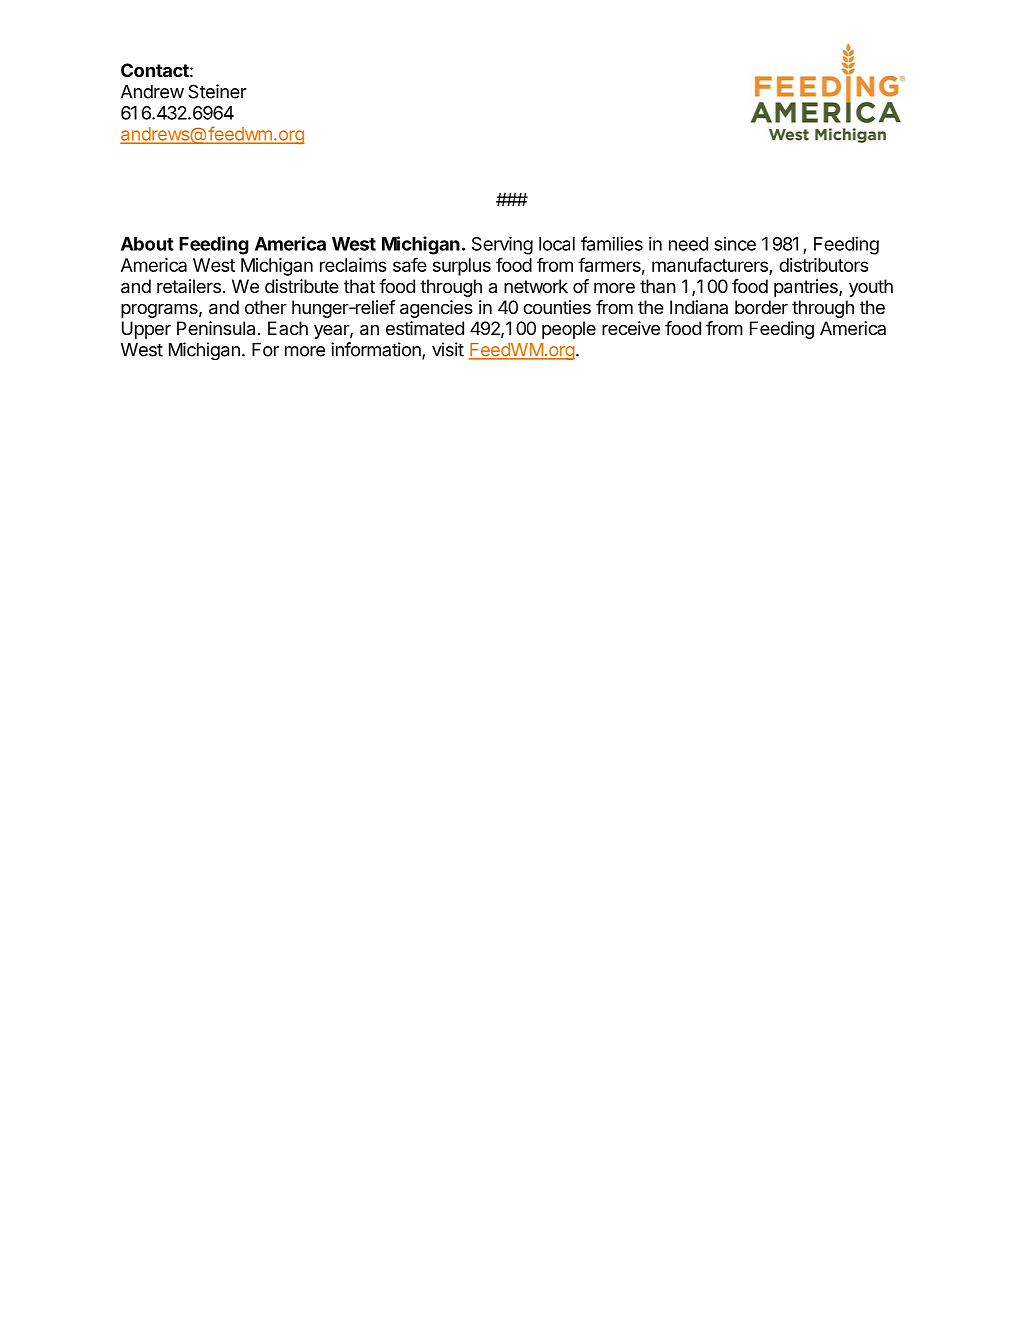  What do you see at coordinates (189, 286) in the page?
I see `retailers` at bounding box center [189, 286].
